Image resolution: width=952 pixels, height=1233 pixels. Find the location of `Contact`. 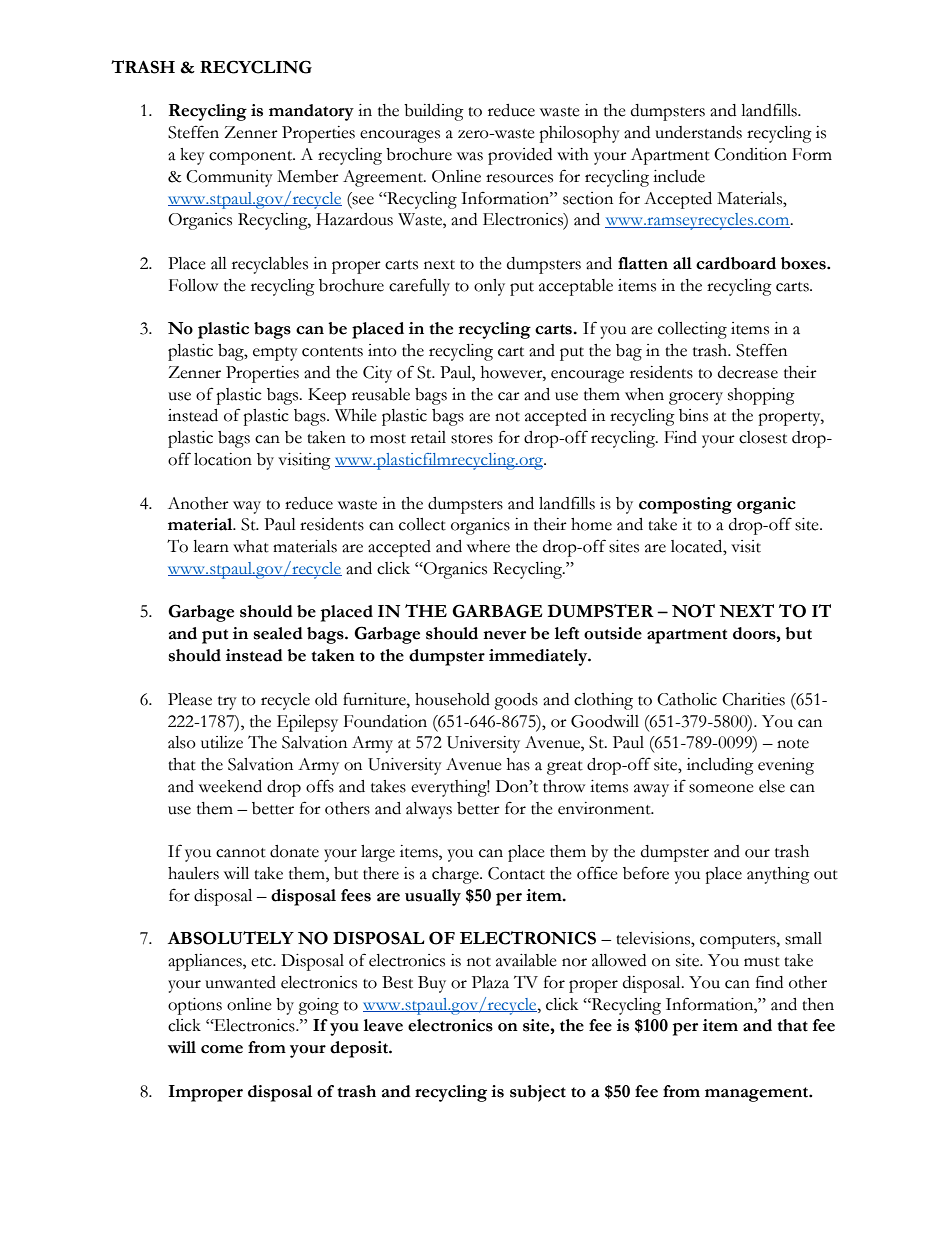

Contact is located at coordinates (516, 873).
